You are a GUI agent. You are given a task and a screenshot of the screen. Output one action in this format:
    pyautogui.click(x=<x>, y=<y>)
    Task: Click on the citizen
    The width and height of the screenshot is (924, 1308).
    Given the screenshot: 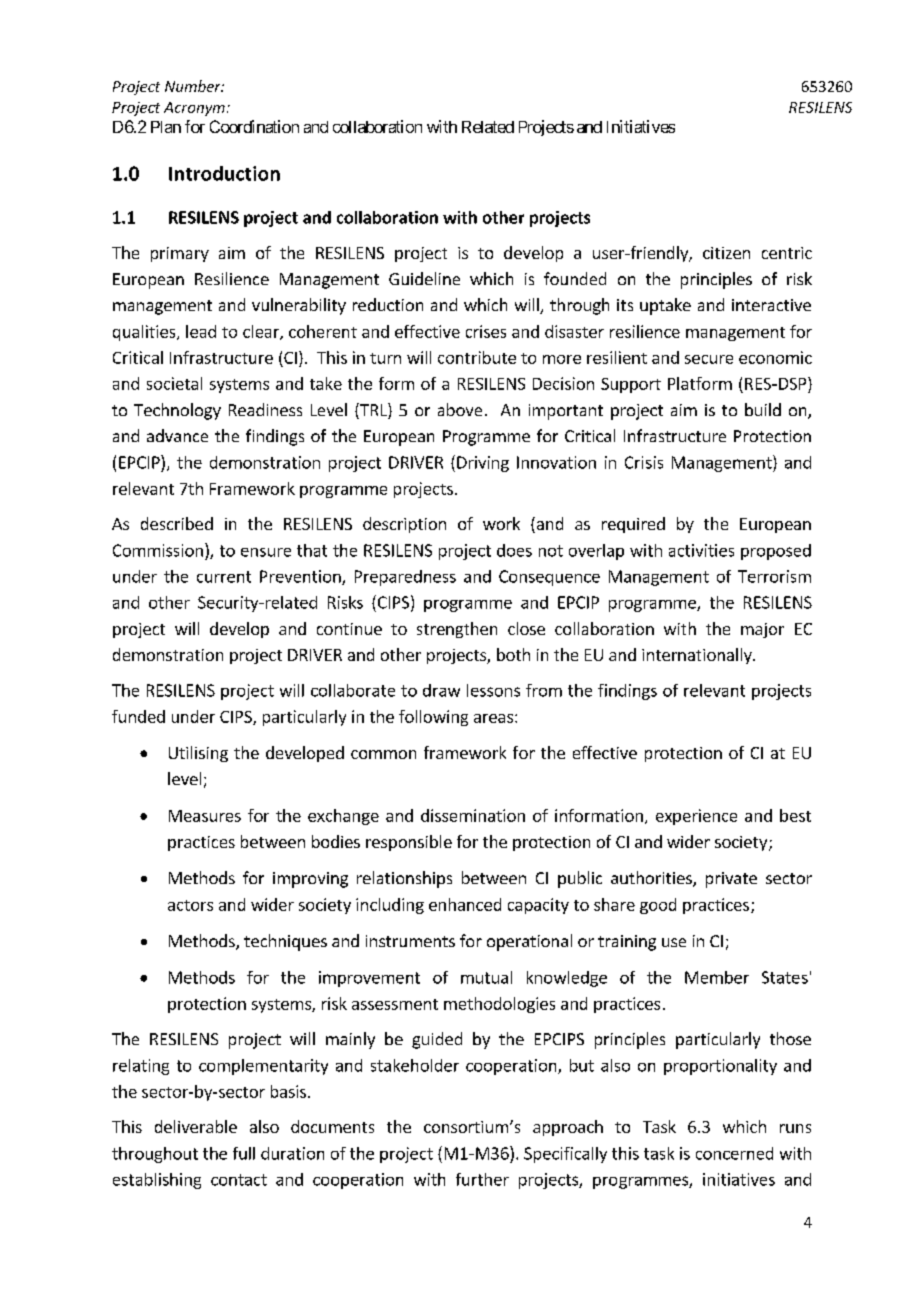 What is the action you would take?
    pyautogui.click(x=726, y=253)
